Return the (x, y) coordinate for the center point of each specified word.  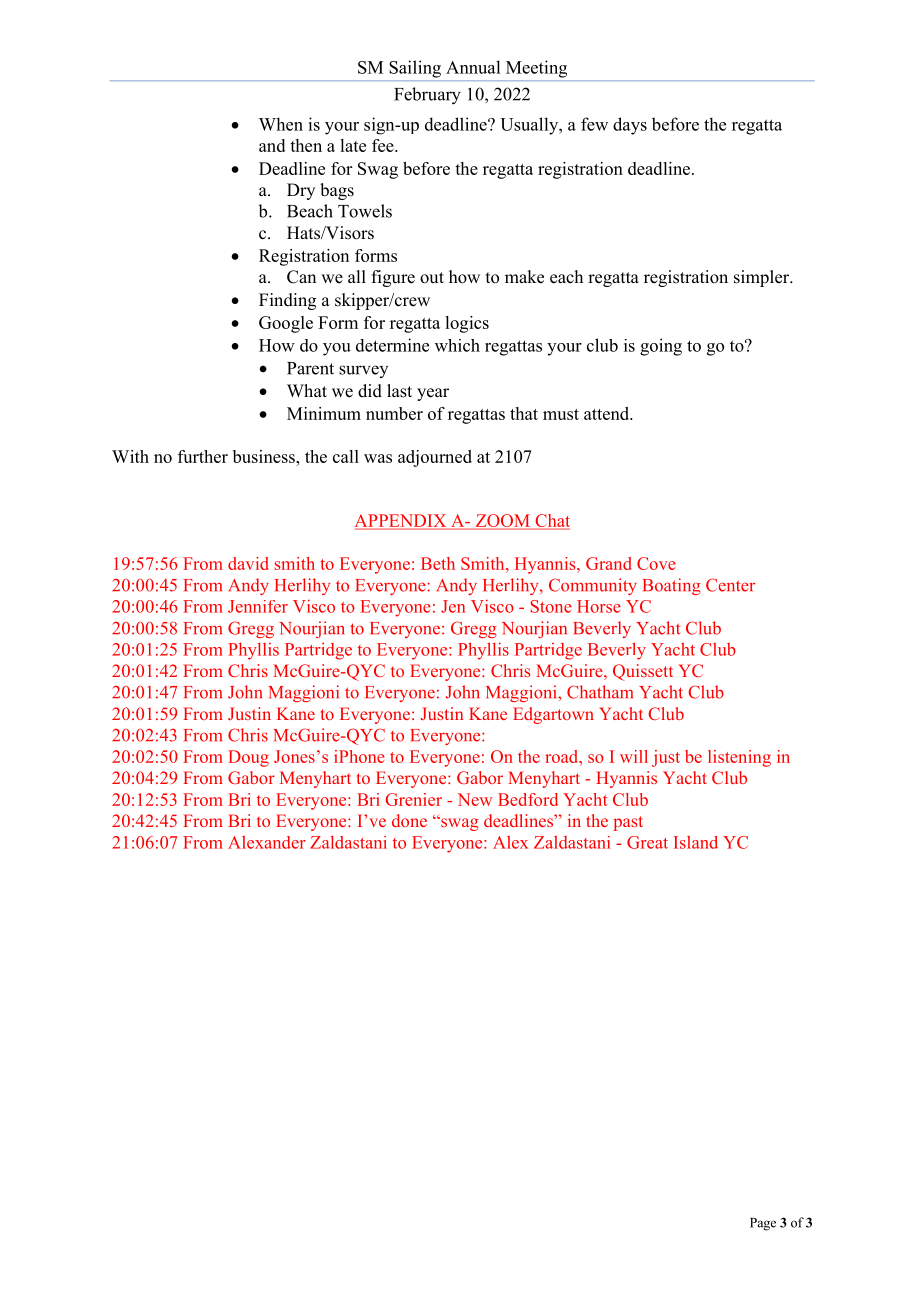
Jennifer (258, 606)
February (427, 96)
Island (696, 842)
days (630, 126)
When (281, 124)
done (409, 820)
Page (763, 1224)
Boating (672, 586)
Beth (438, 563)
